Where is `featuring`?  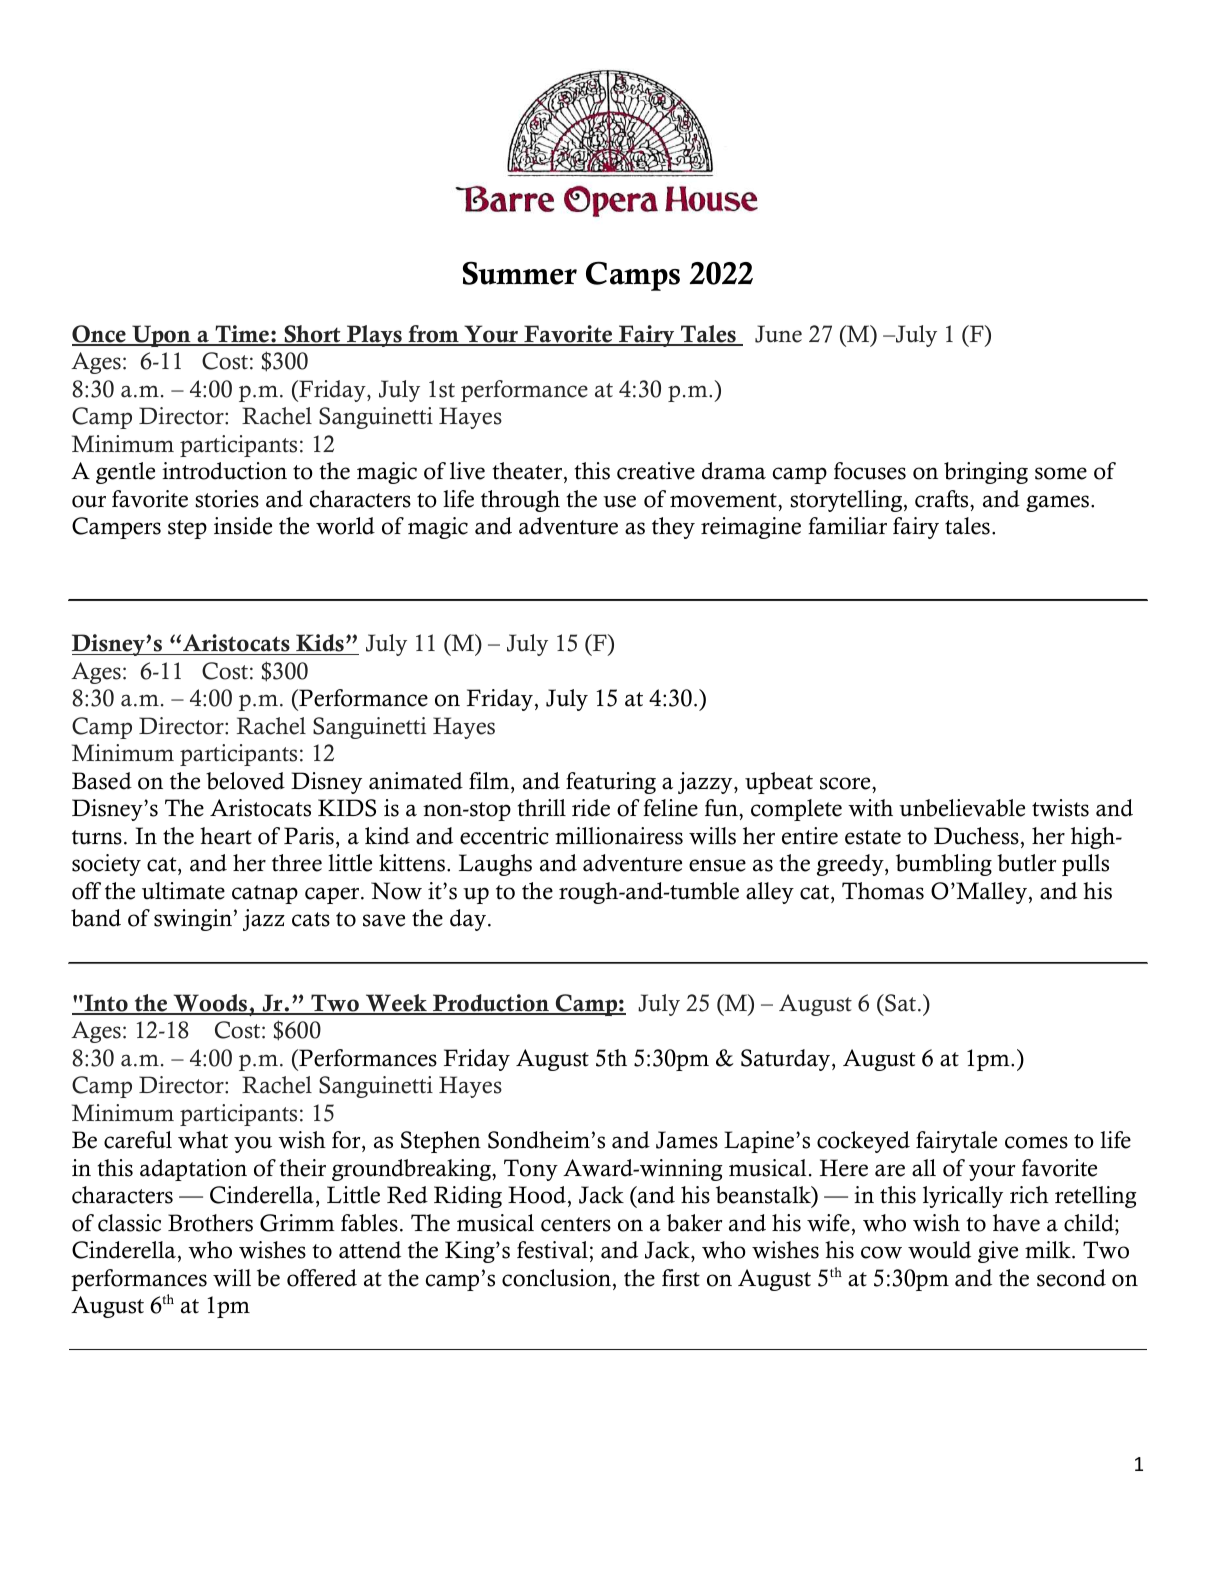
featuring is located at coordinates (611, 783).
